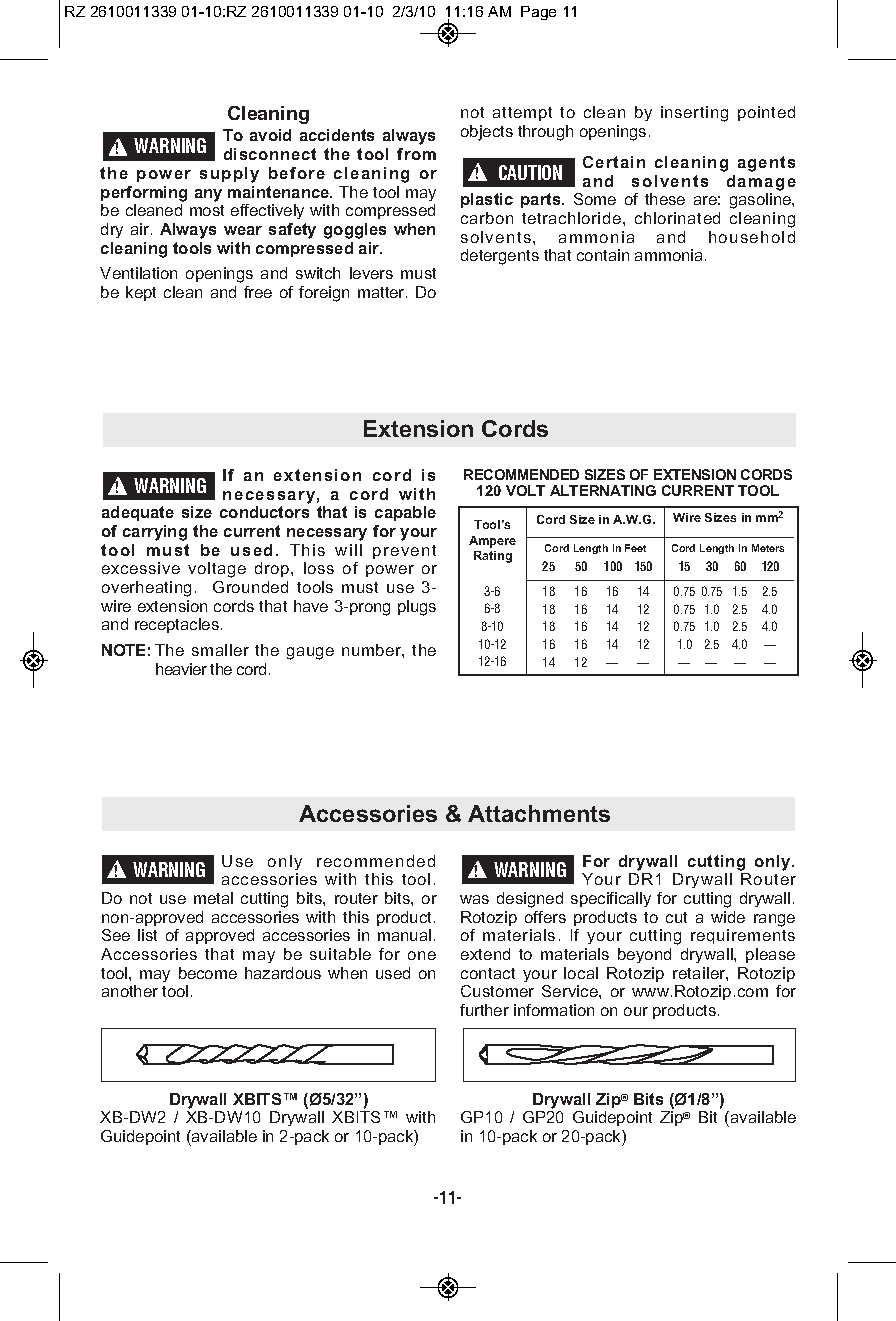 Image resolution: width=896 pixels, height=1321 pixels. Describe the element at coordinates (635, 548) in the screenshot. I see `Feet` at that location.
